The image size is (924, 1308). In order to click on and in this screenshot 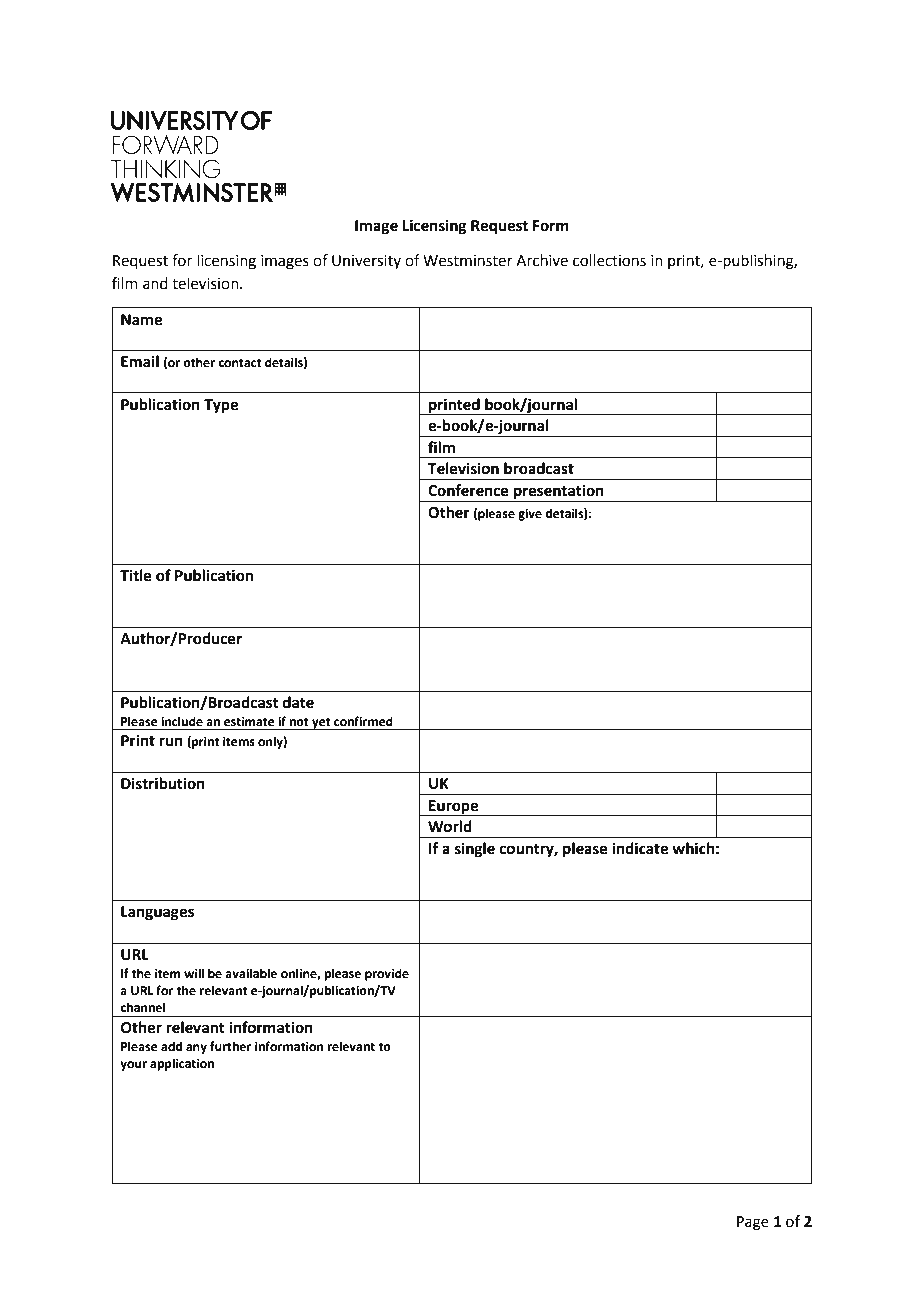, I will do `click(155, 283)`.
